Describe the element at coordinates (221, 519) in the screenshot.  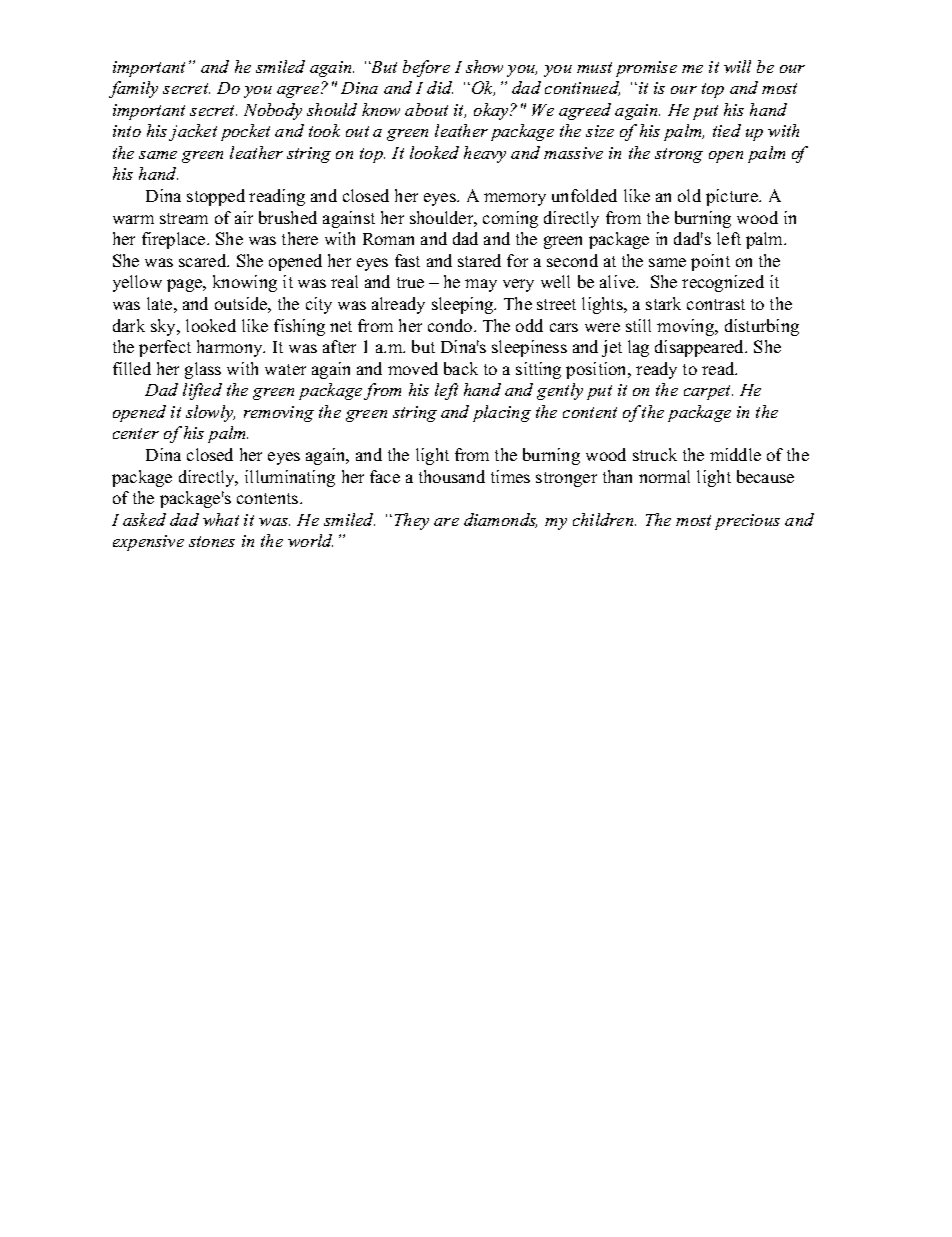
I see `what` at that location.
